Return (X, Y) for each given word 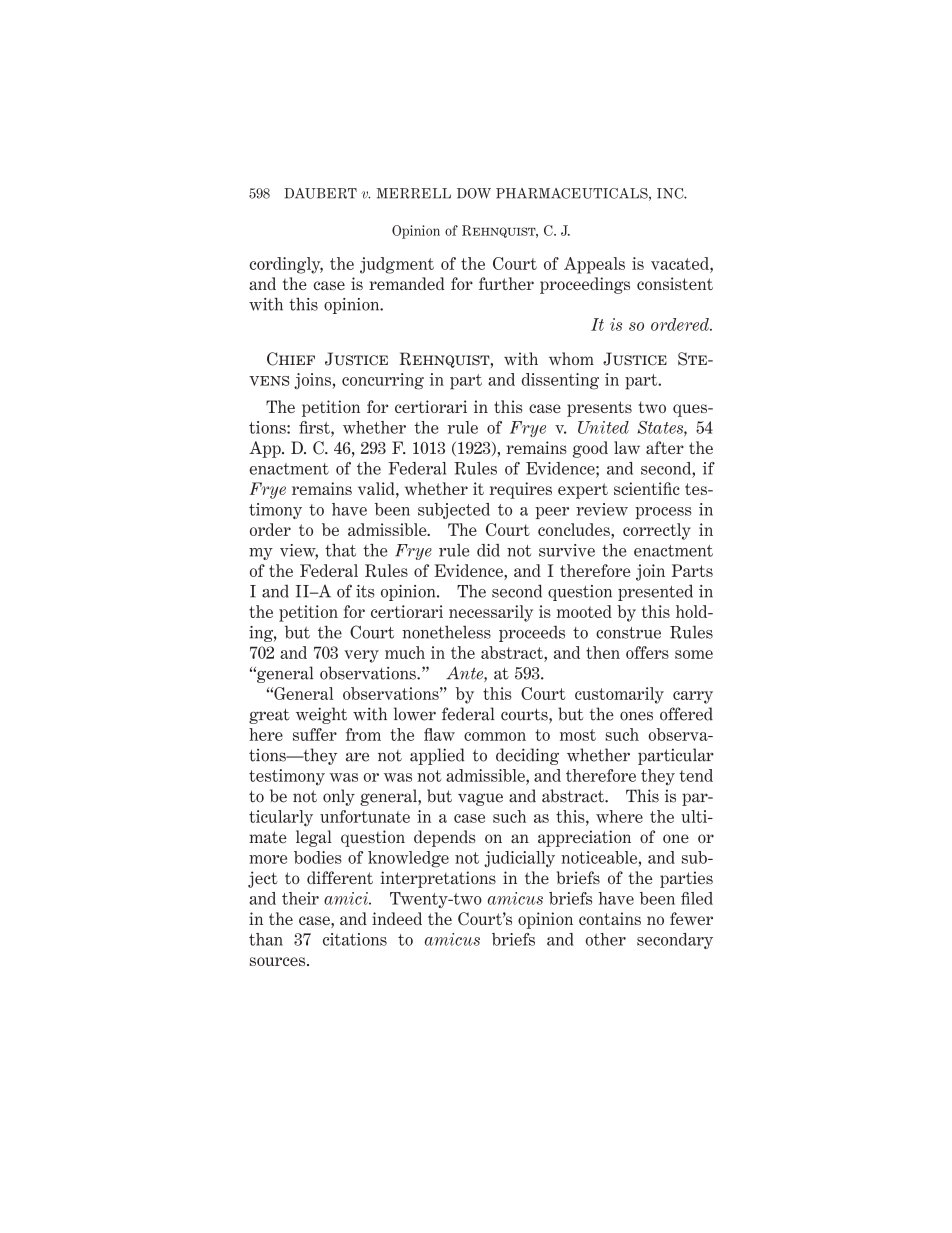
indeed (397, 918)
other (605, 939)
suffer (315, 734)
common (495, 736)
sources (279, 961)
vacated (681, 263)
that (340, 550)
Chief (291, 359)
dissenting (560, 381)
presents (599, 409)
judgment (397, 265)
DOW (474, 193)
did (488, 550)
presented (655, 592)
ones (636, 716)
